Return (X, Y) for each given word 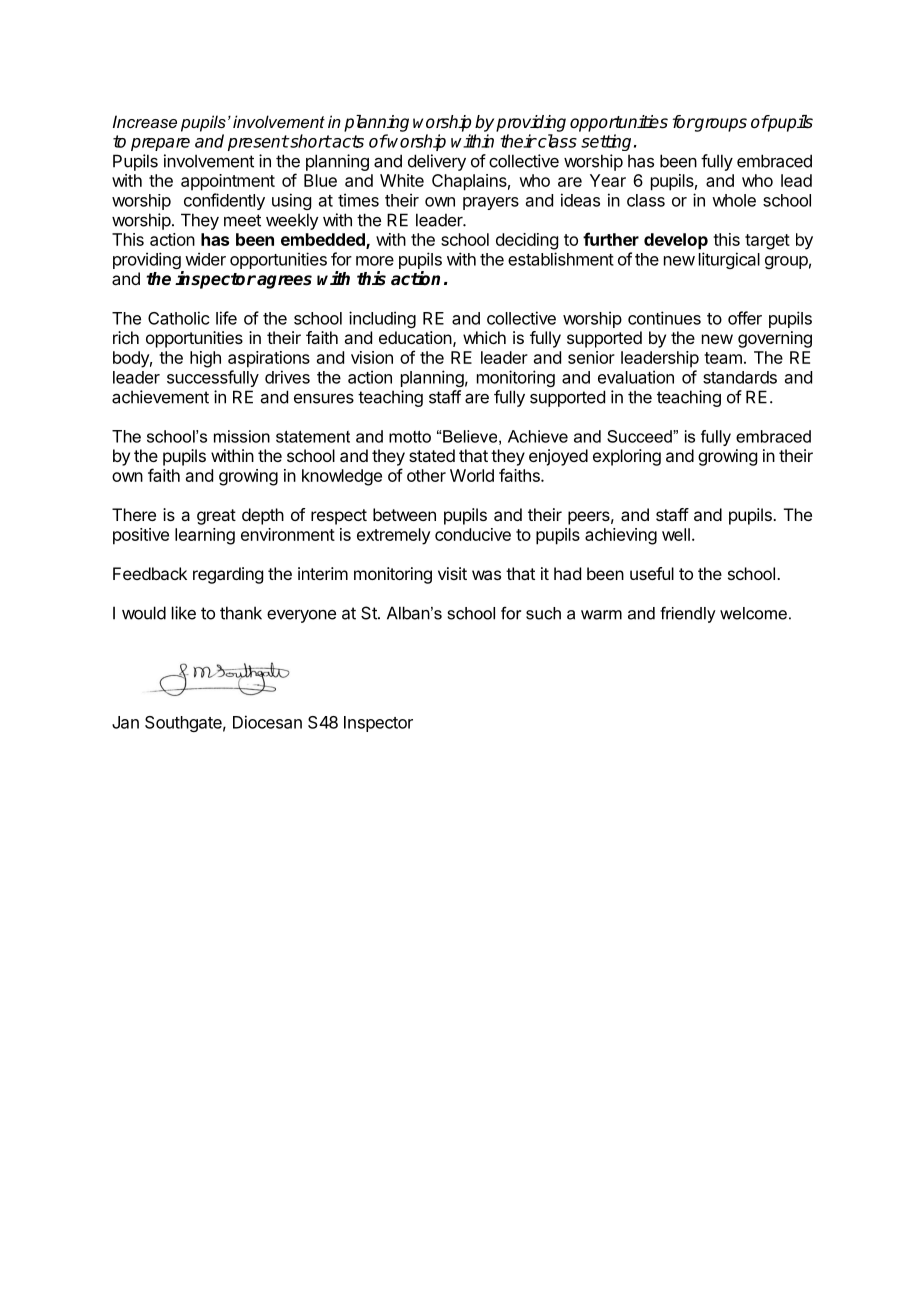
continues (664, 318)
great (216, 517)
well (676, 534)
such (543, 613)
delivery (437, 162)
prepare (160, 144)
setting (606, 142)
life (226, 318)
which (484, 337)
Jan (125, 722)
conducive (473, 534)
